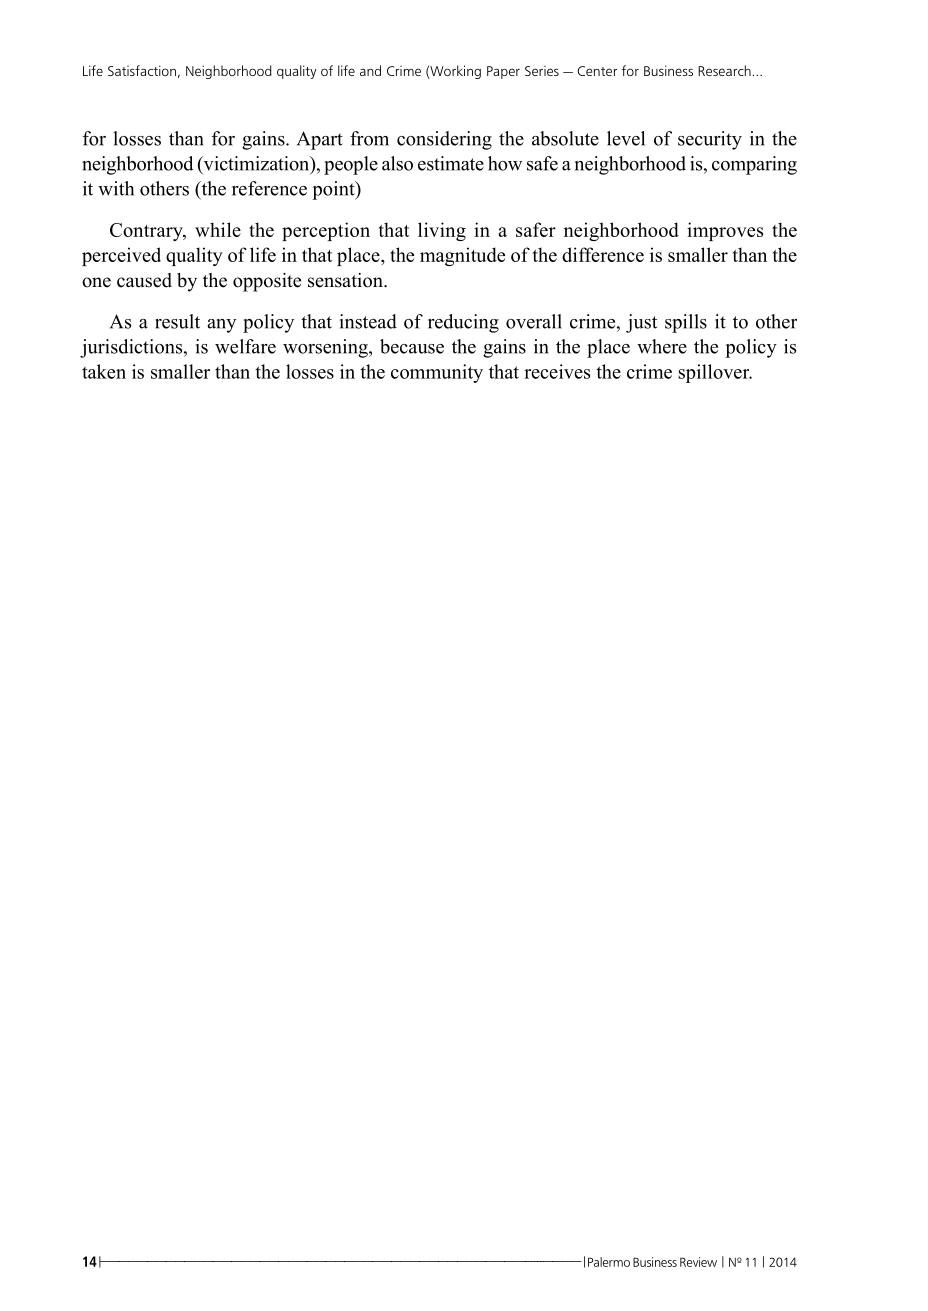  I want to click on Review, so click(698, 1262).
